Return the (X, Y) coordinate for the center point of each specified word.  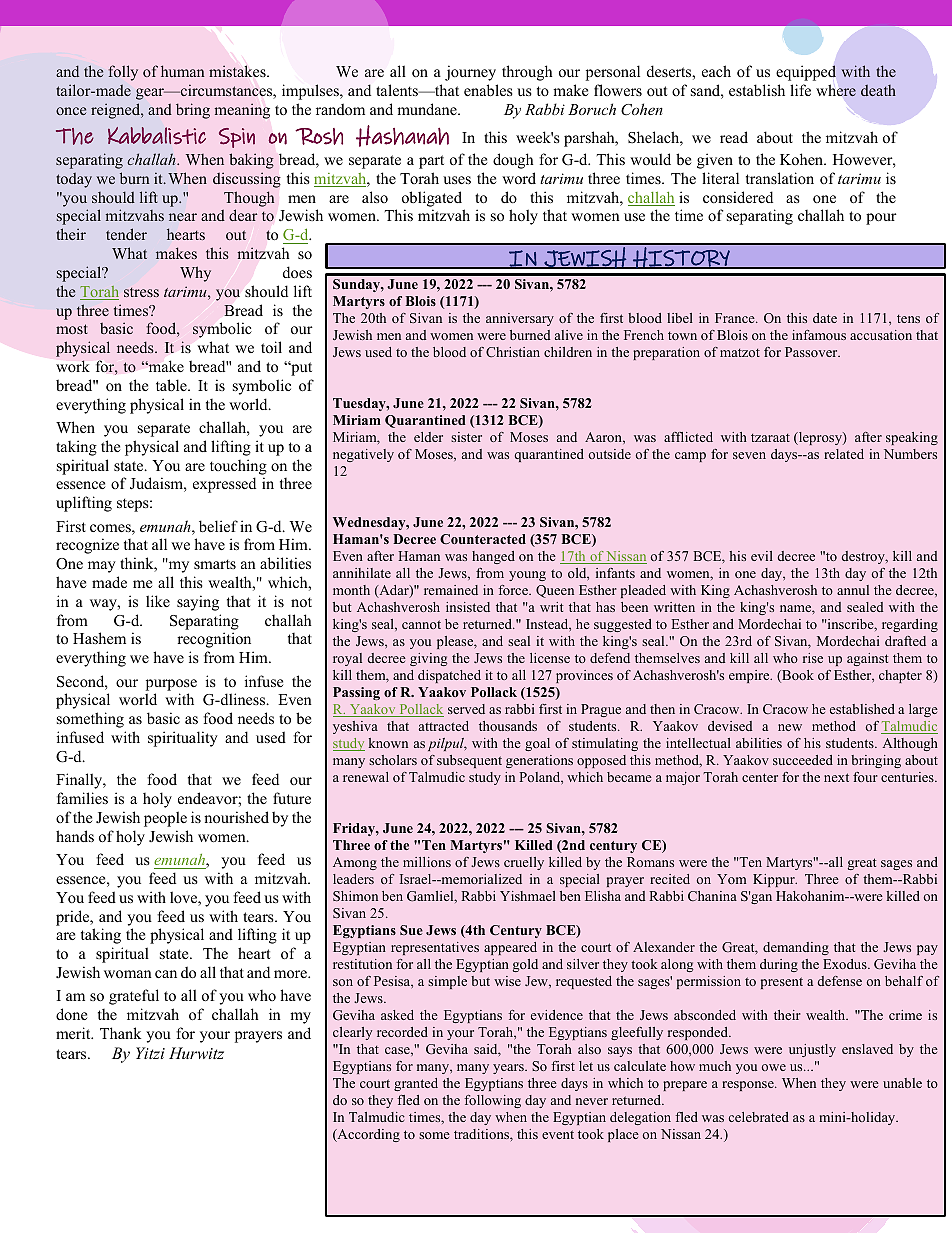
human (182, 71)
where (836, 90)
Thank (120, 1033)
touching (238, 467)
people (165, 819)
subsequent (469, 761)
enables (488, 90)
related (844, 454)
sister (466, 437)
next (836, 777)
